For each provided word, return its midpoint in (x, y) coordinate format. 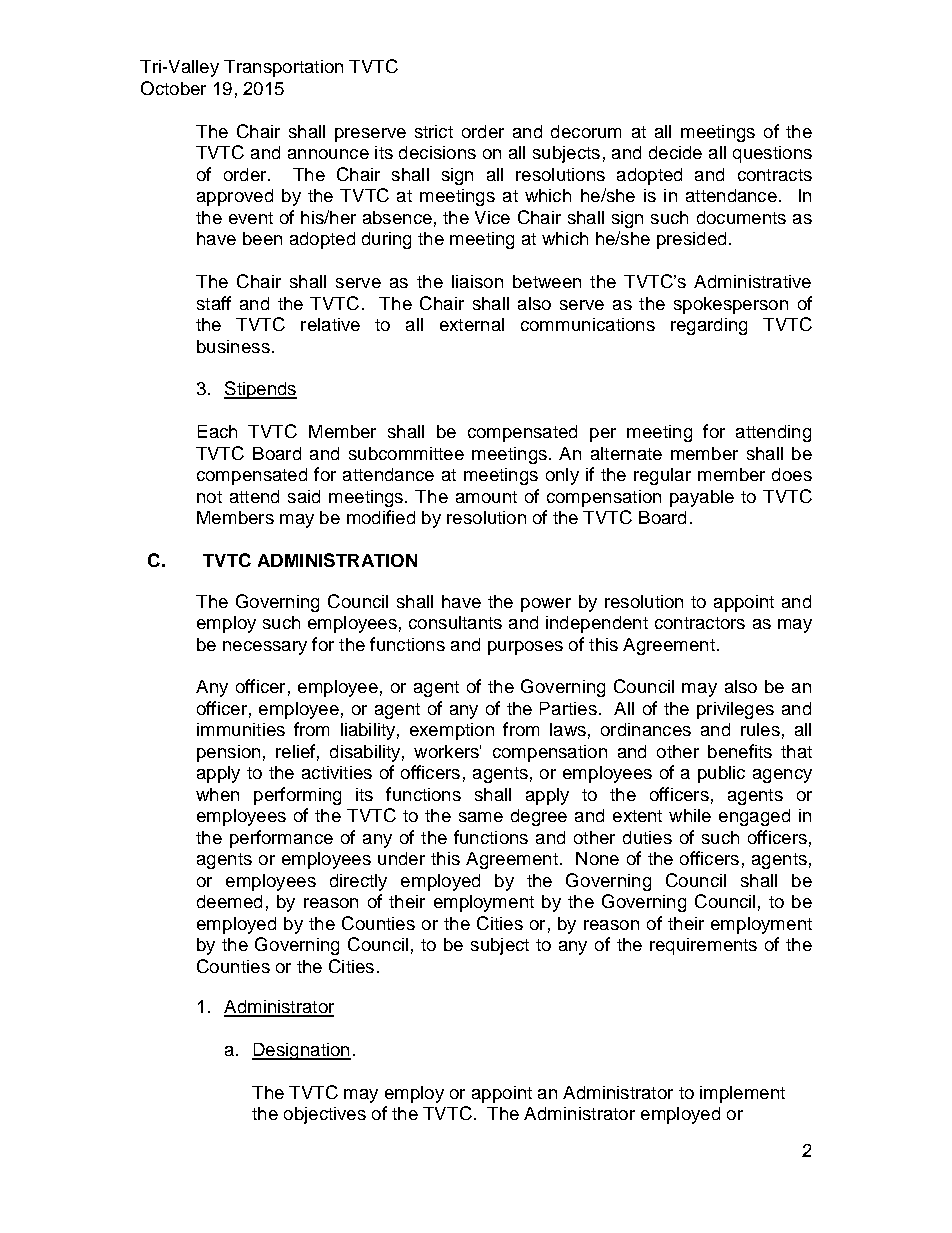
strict (434, 131)
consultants (455, 622)
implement (742, 1094)
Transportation (283, 68)
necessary (265, 648)
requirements (703, 946)
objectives (325, 1115)
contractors (700, 623)
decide (675, 152)
